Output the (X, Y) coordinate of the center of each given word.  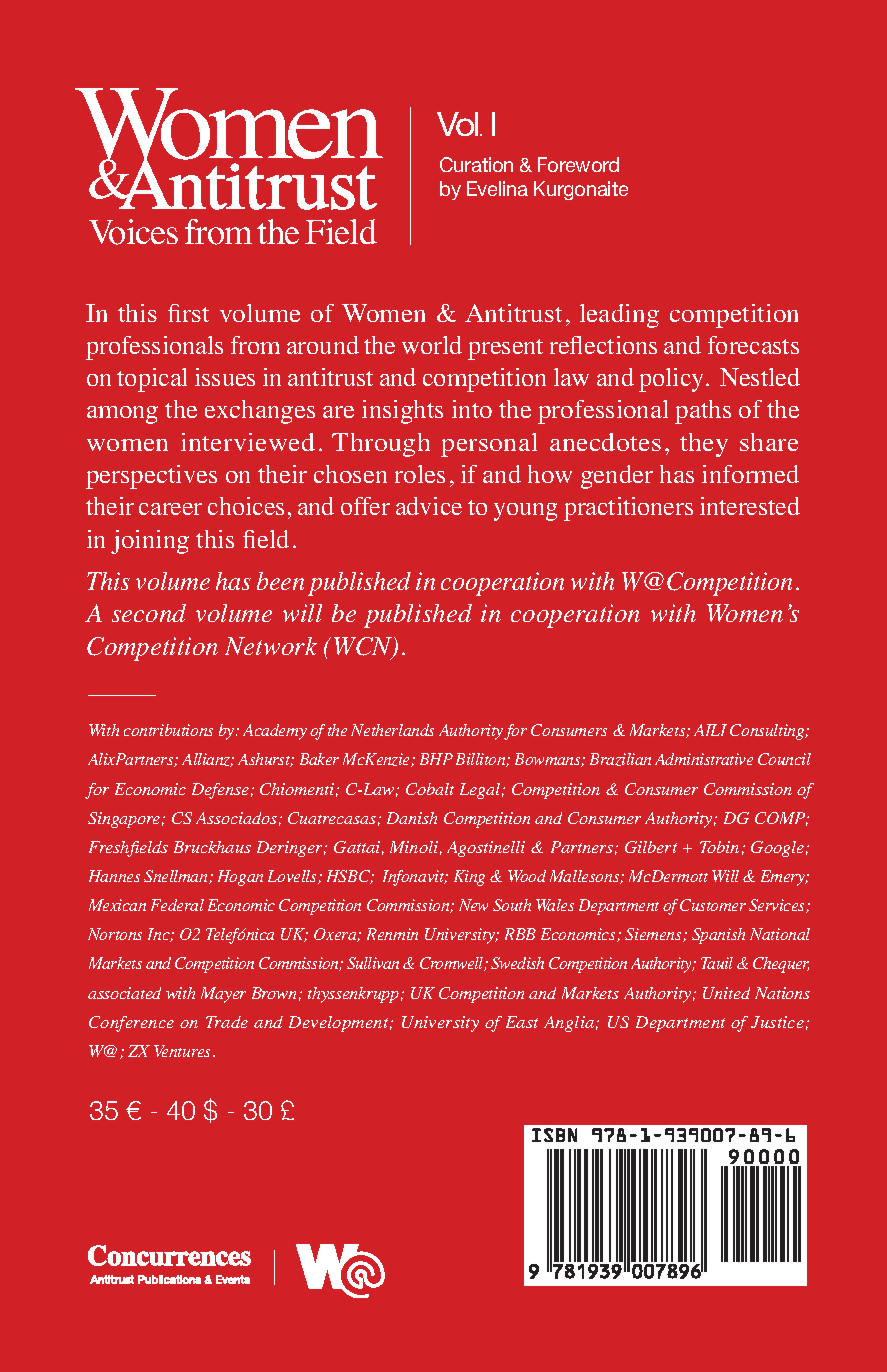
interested (750, 506)
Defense (220, 791)
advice (429, 506)
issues (225, 377)
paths (703, 412)
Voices (133, 232)
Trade (227, 1022)
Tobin (719, 847)
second (149, 613)
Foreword (578, 164)
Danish (412, 818)
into (472, 409)
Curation (476, 164)
